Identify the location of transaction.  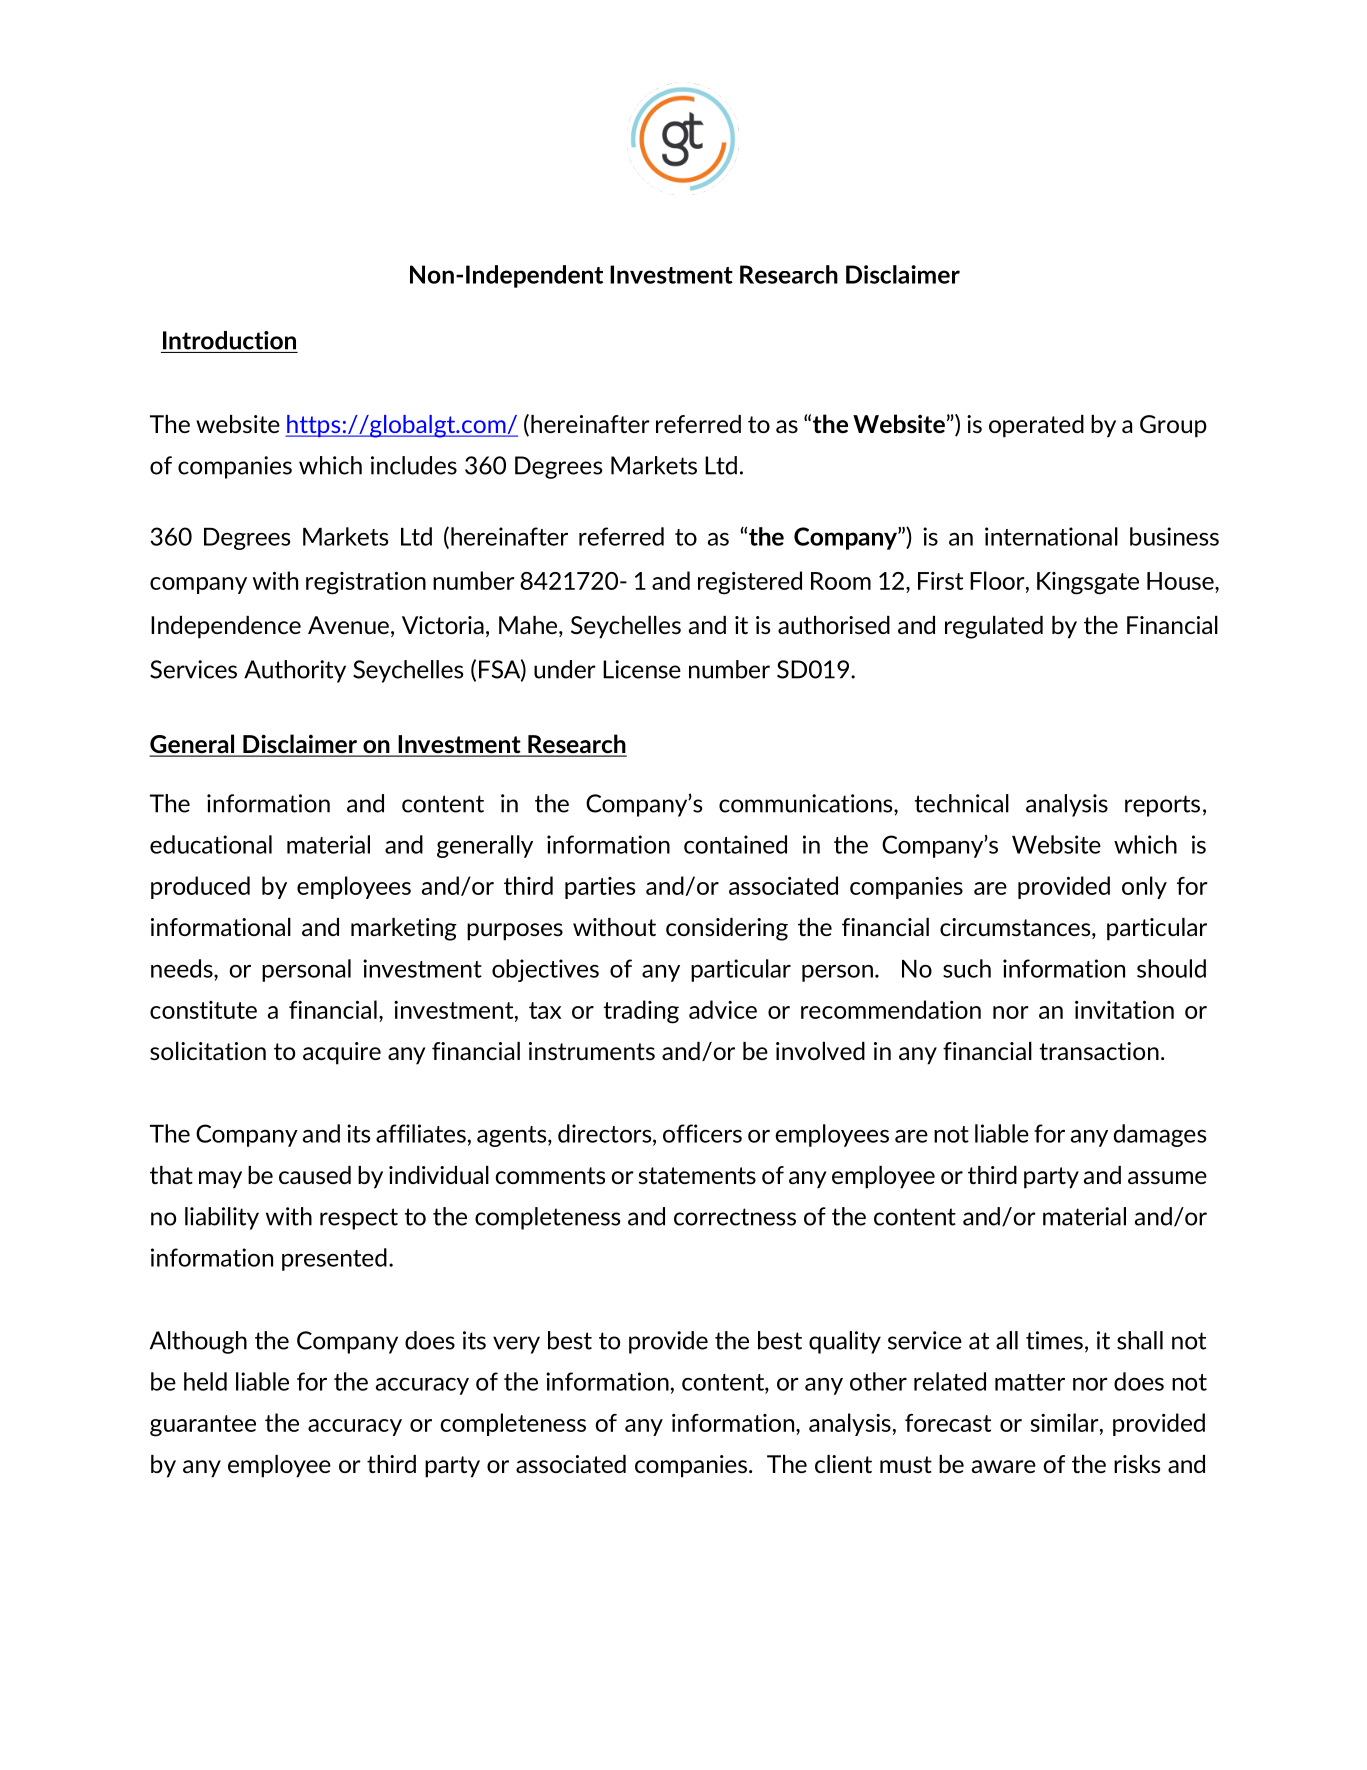
(1099, 1051).
